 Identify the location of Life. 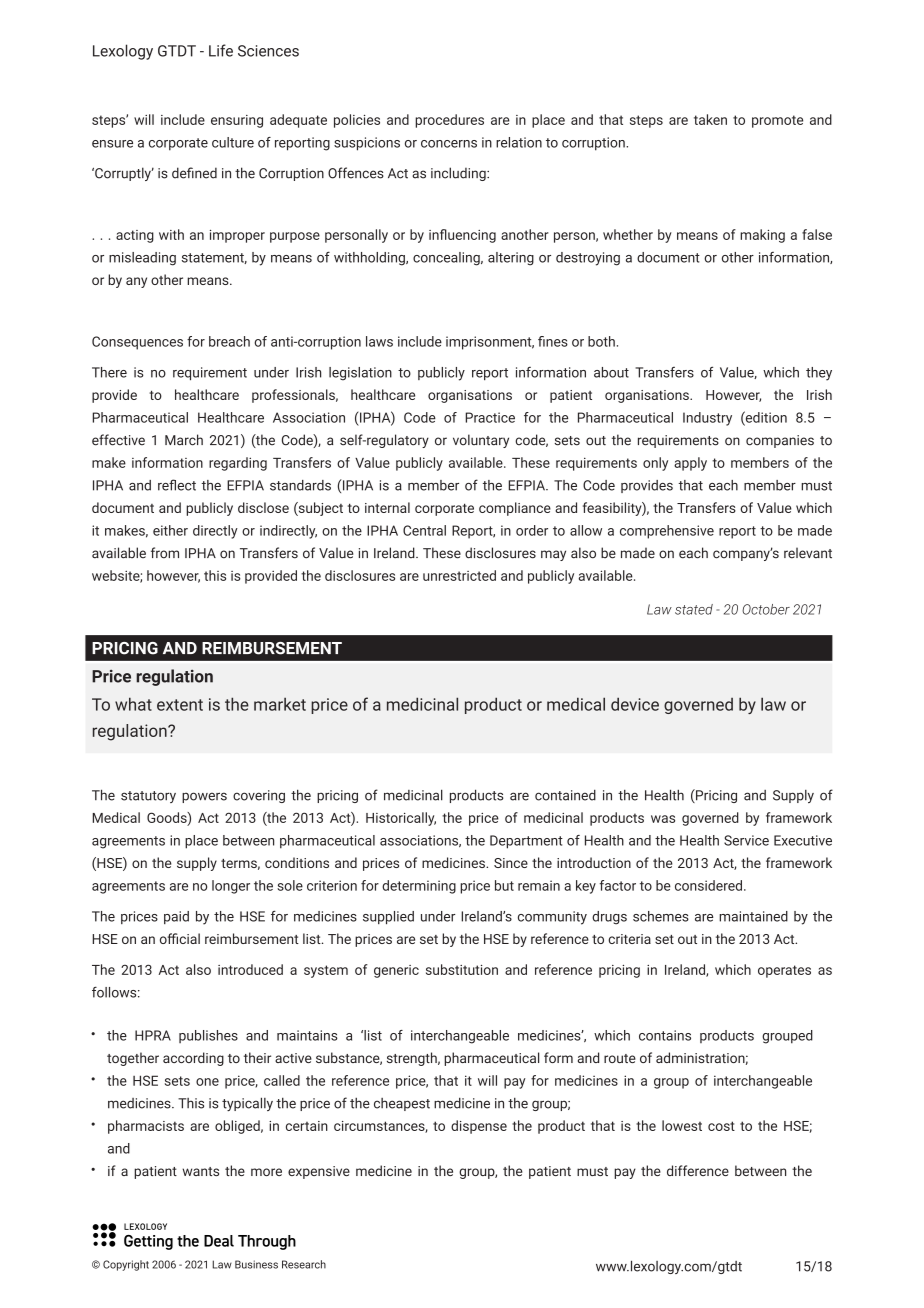
(221, 50).
